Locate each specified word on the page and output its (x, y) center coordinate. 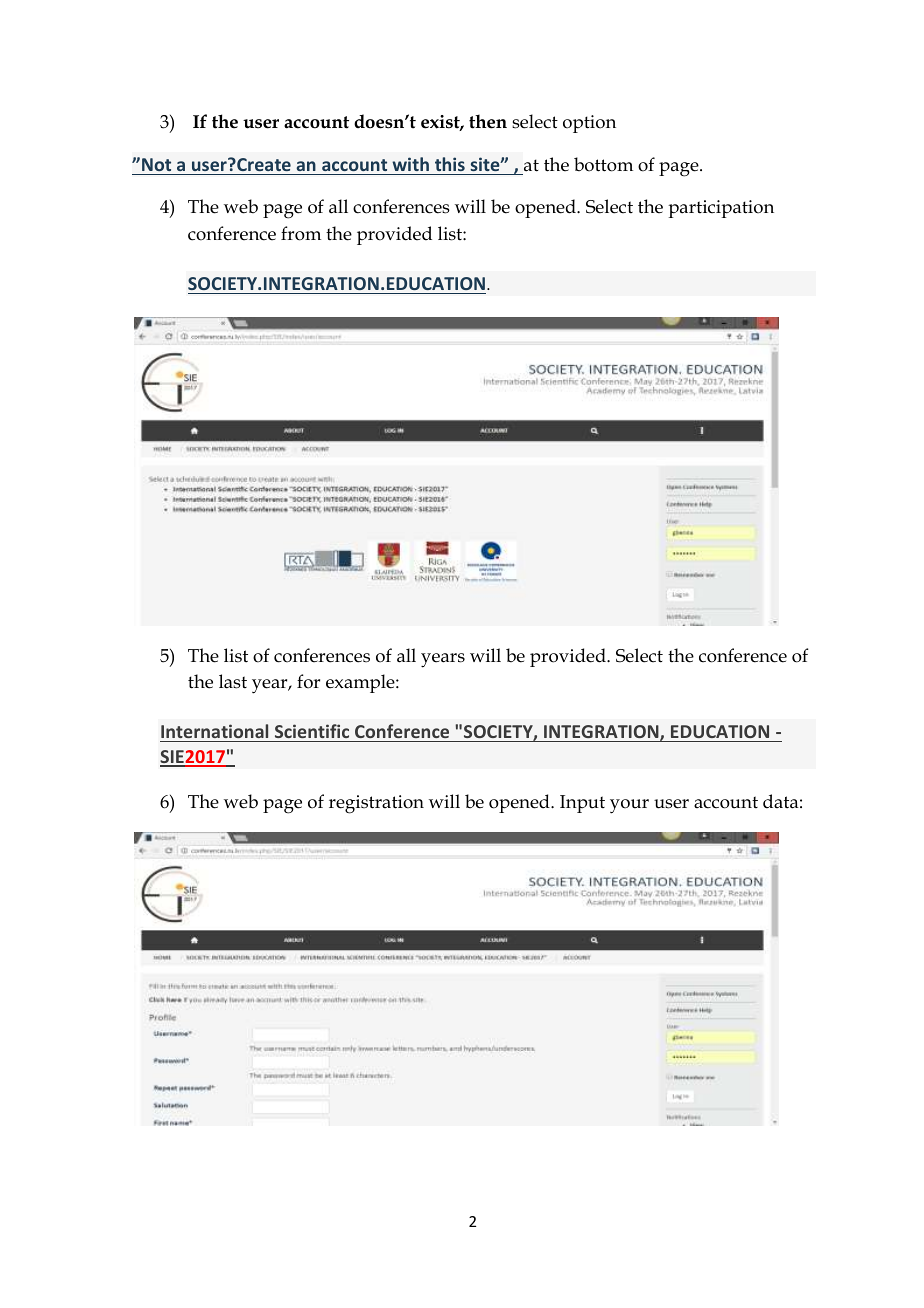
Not (156, 164)
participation (721, 209)
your (629, 806)
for (308, 681)
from (301, 233)
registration (376, 804)
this (450, 164)
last (233, 681)
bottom (603, 164)
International (214, 731)
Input (582, 804)
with (410, 164)
